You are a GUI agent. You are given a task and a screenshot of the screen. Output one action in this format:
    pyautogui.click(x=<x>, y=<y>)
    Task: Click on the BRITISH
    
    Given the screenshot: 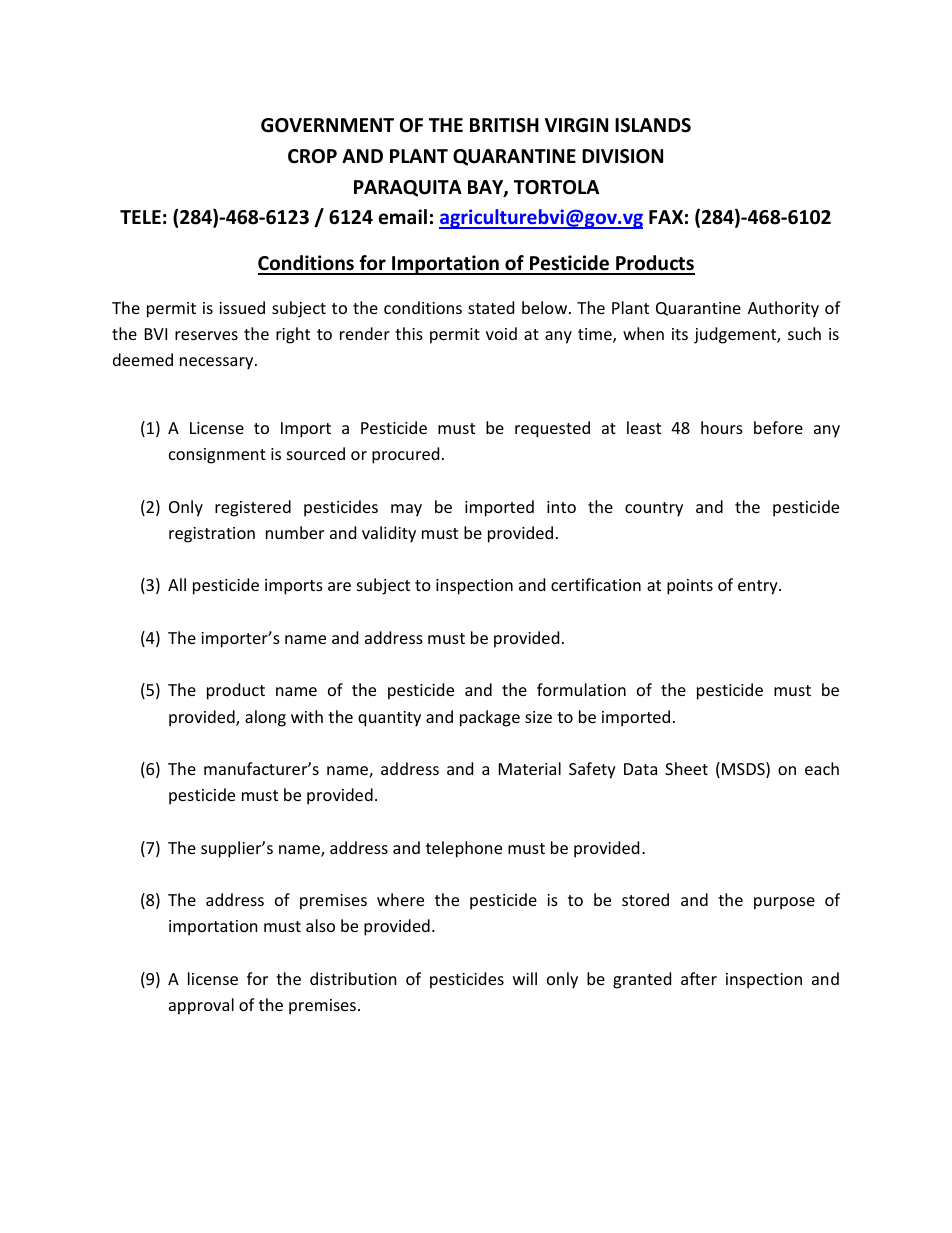 What is the action you would take?
    pyautogui.click(x=504, y=125)
